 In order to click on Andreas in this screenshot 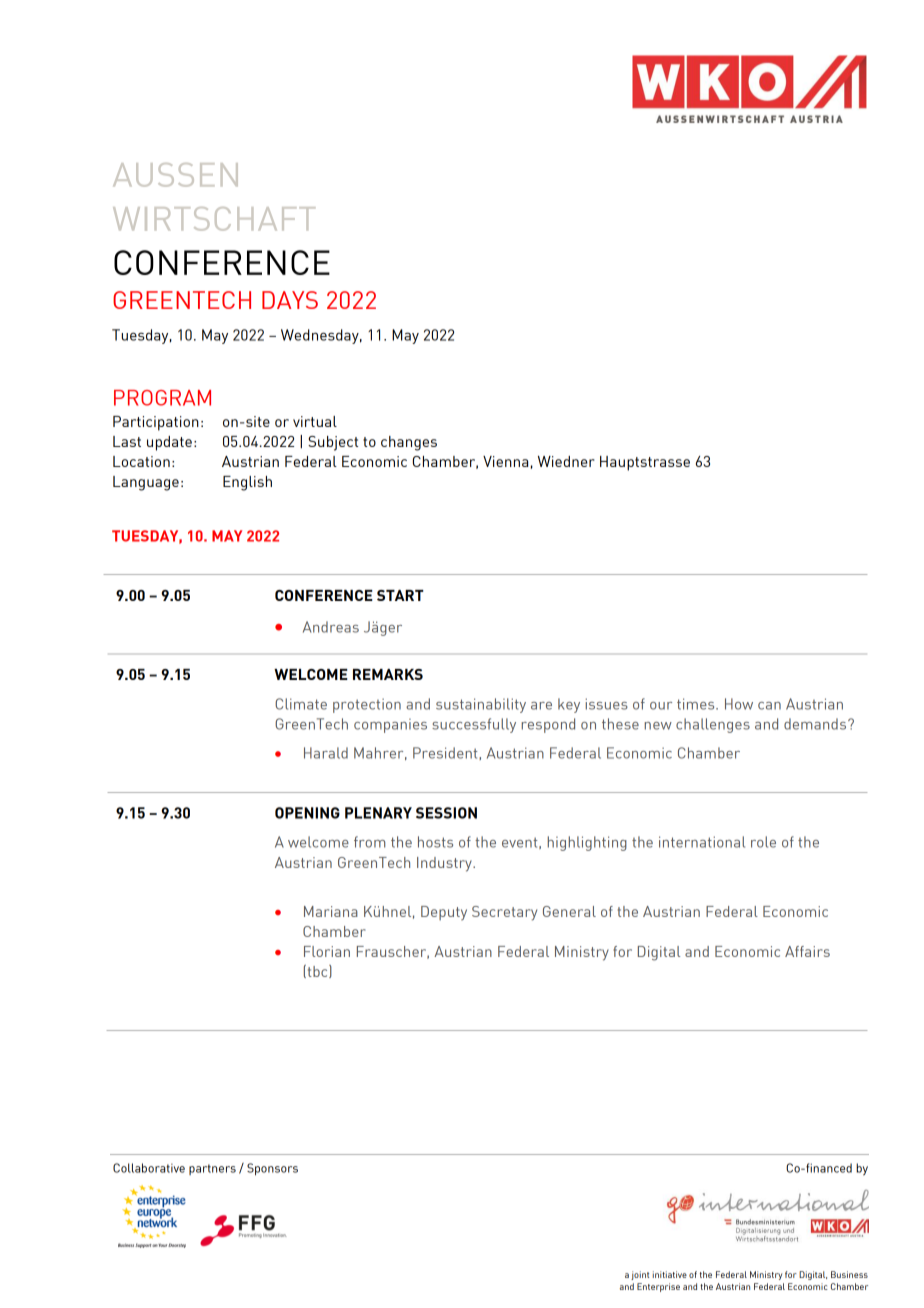, I will do `click(331, 627)`.
